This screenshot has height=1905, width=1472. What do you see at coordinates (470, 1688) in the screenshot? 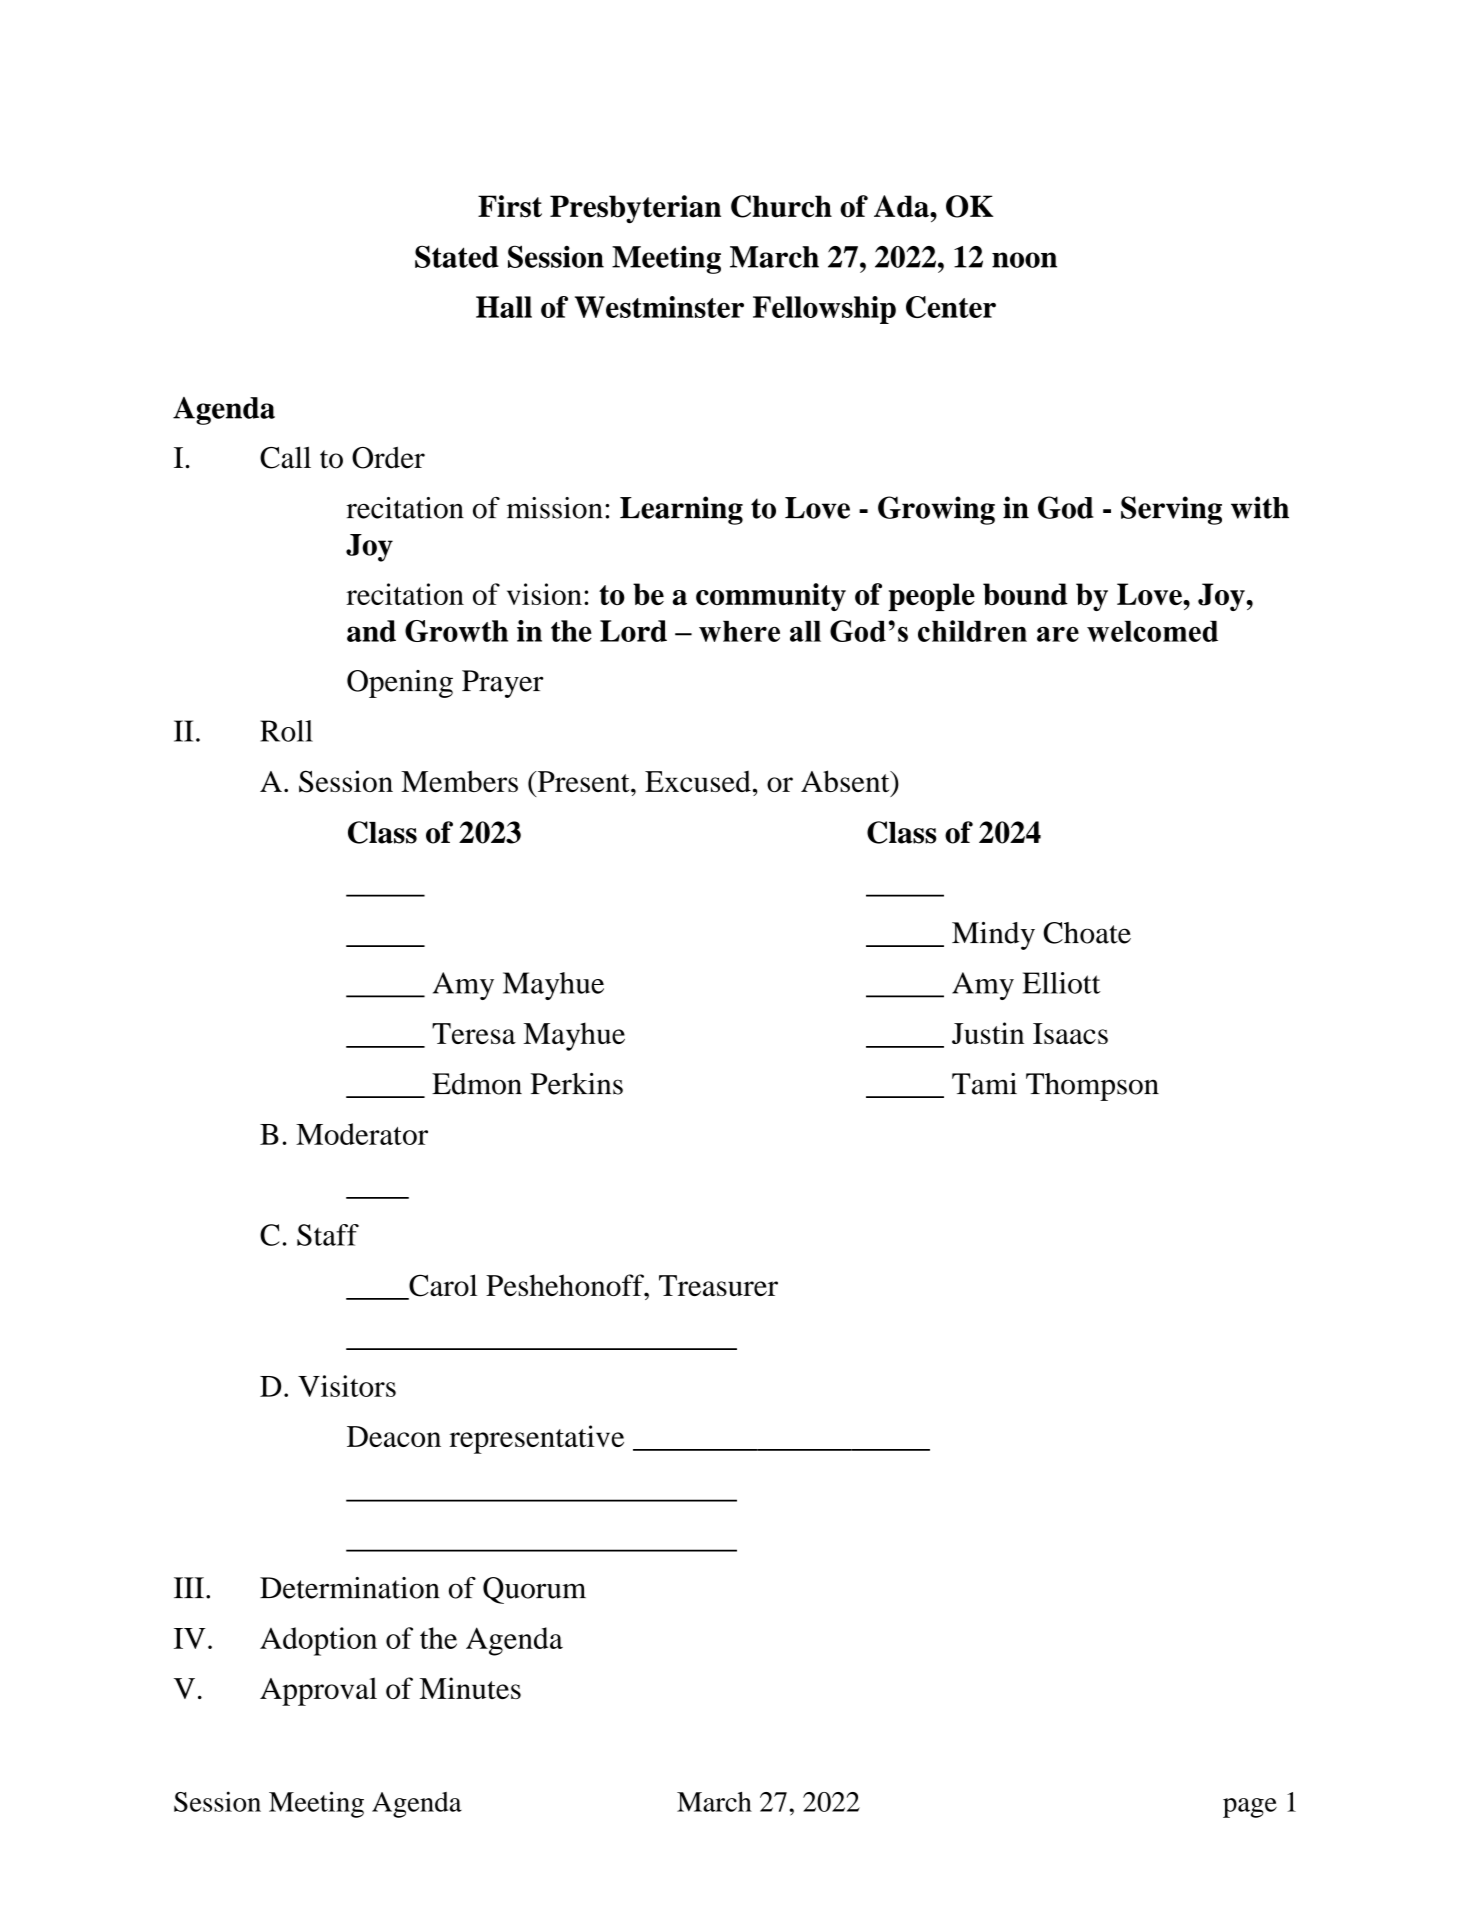
I see `Minutes` at bounding box center [470, 1688].
